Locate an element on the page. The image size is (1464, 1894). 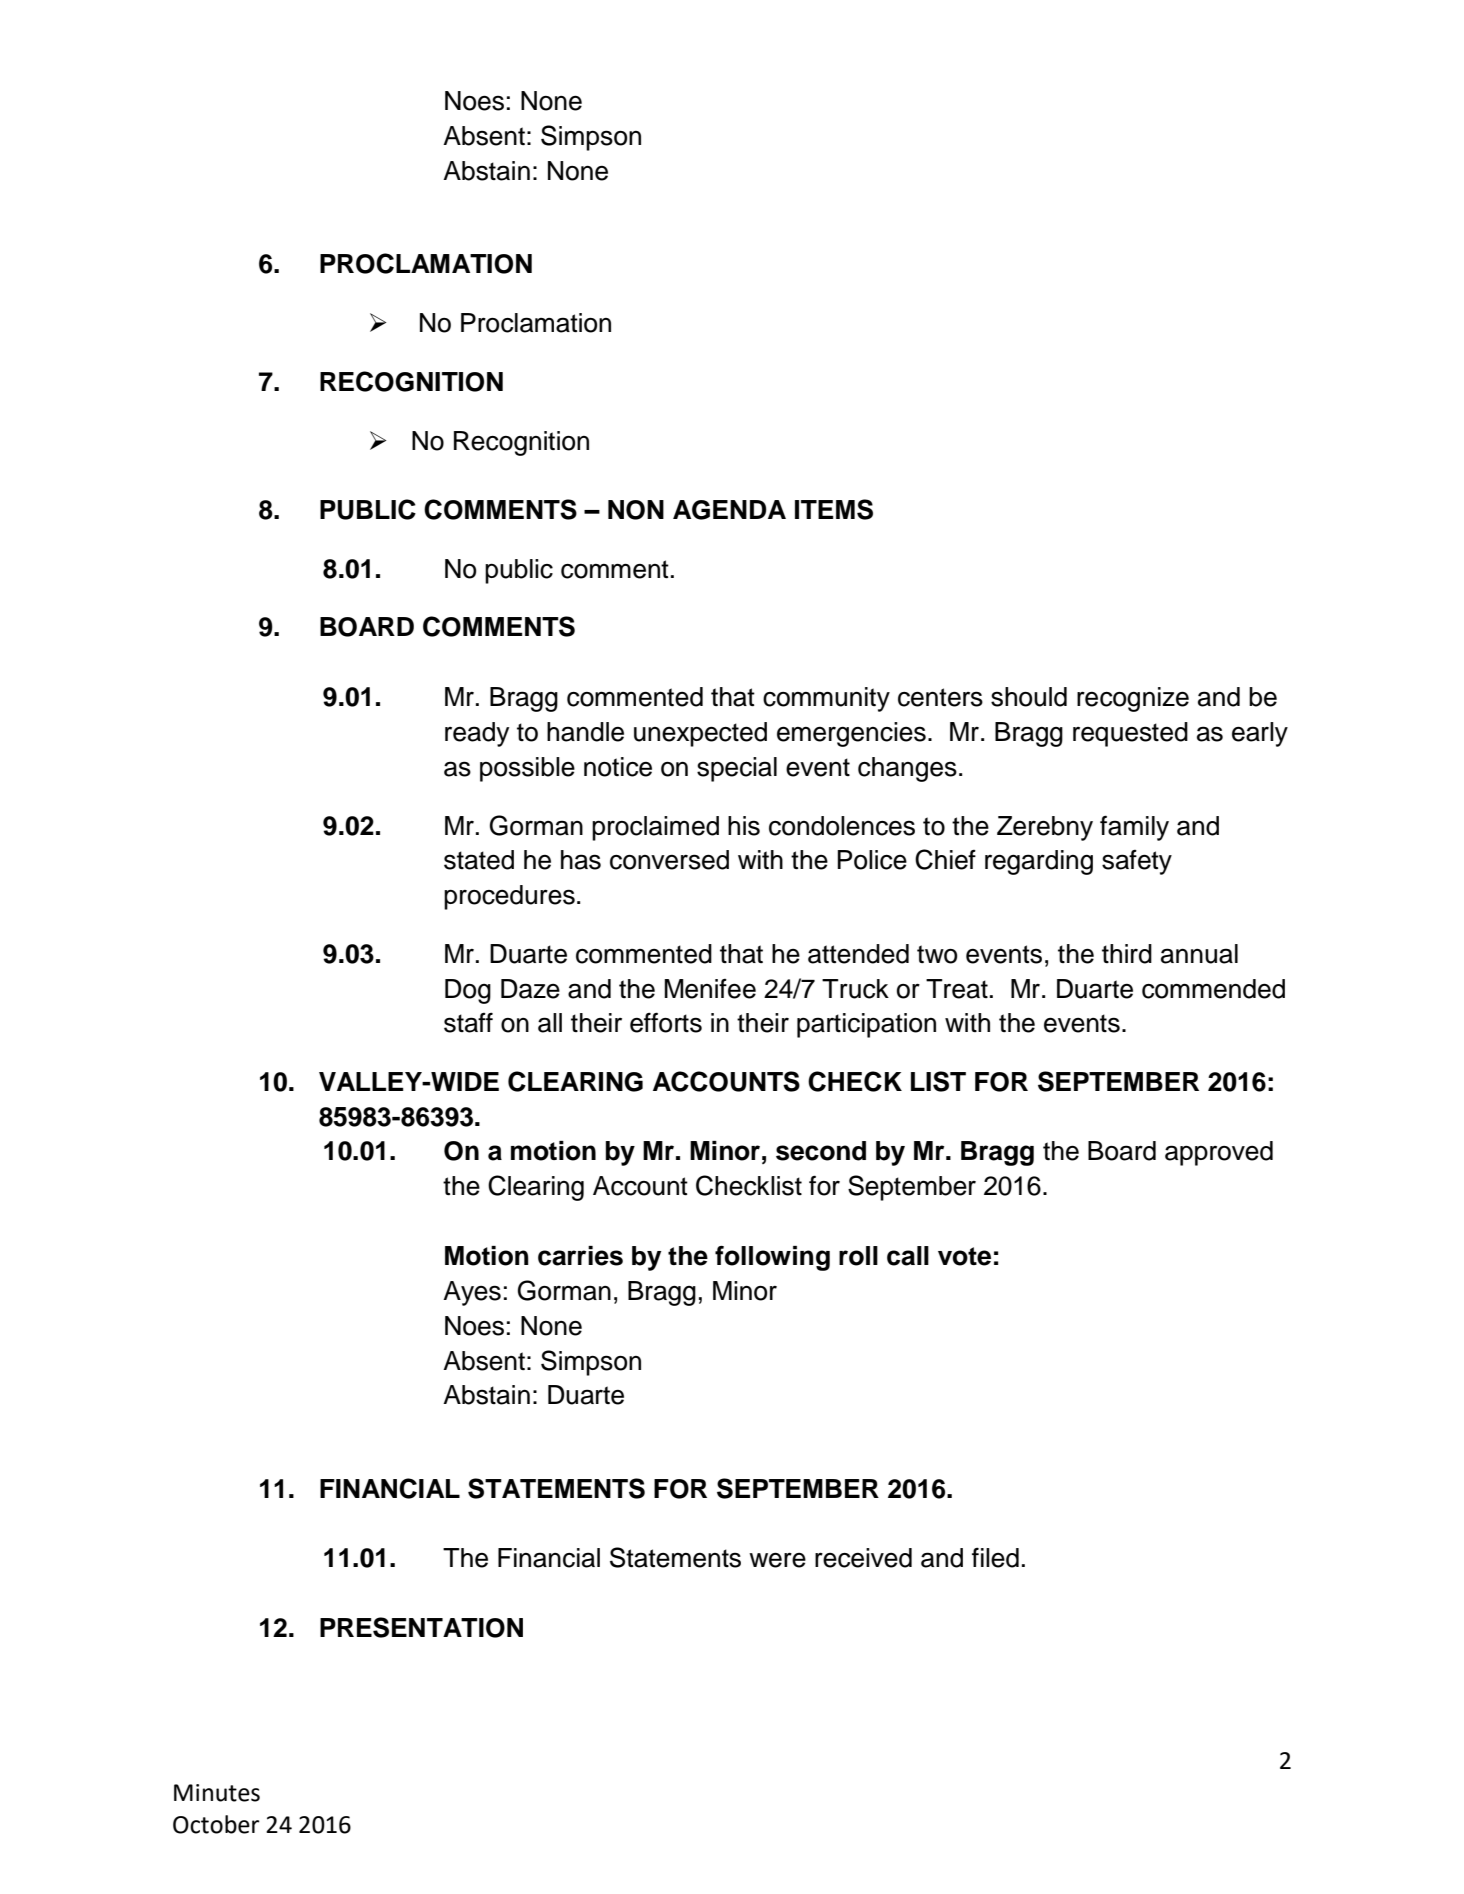
AGENDA is located at coordinates (729, 510).
